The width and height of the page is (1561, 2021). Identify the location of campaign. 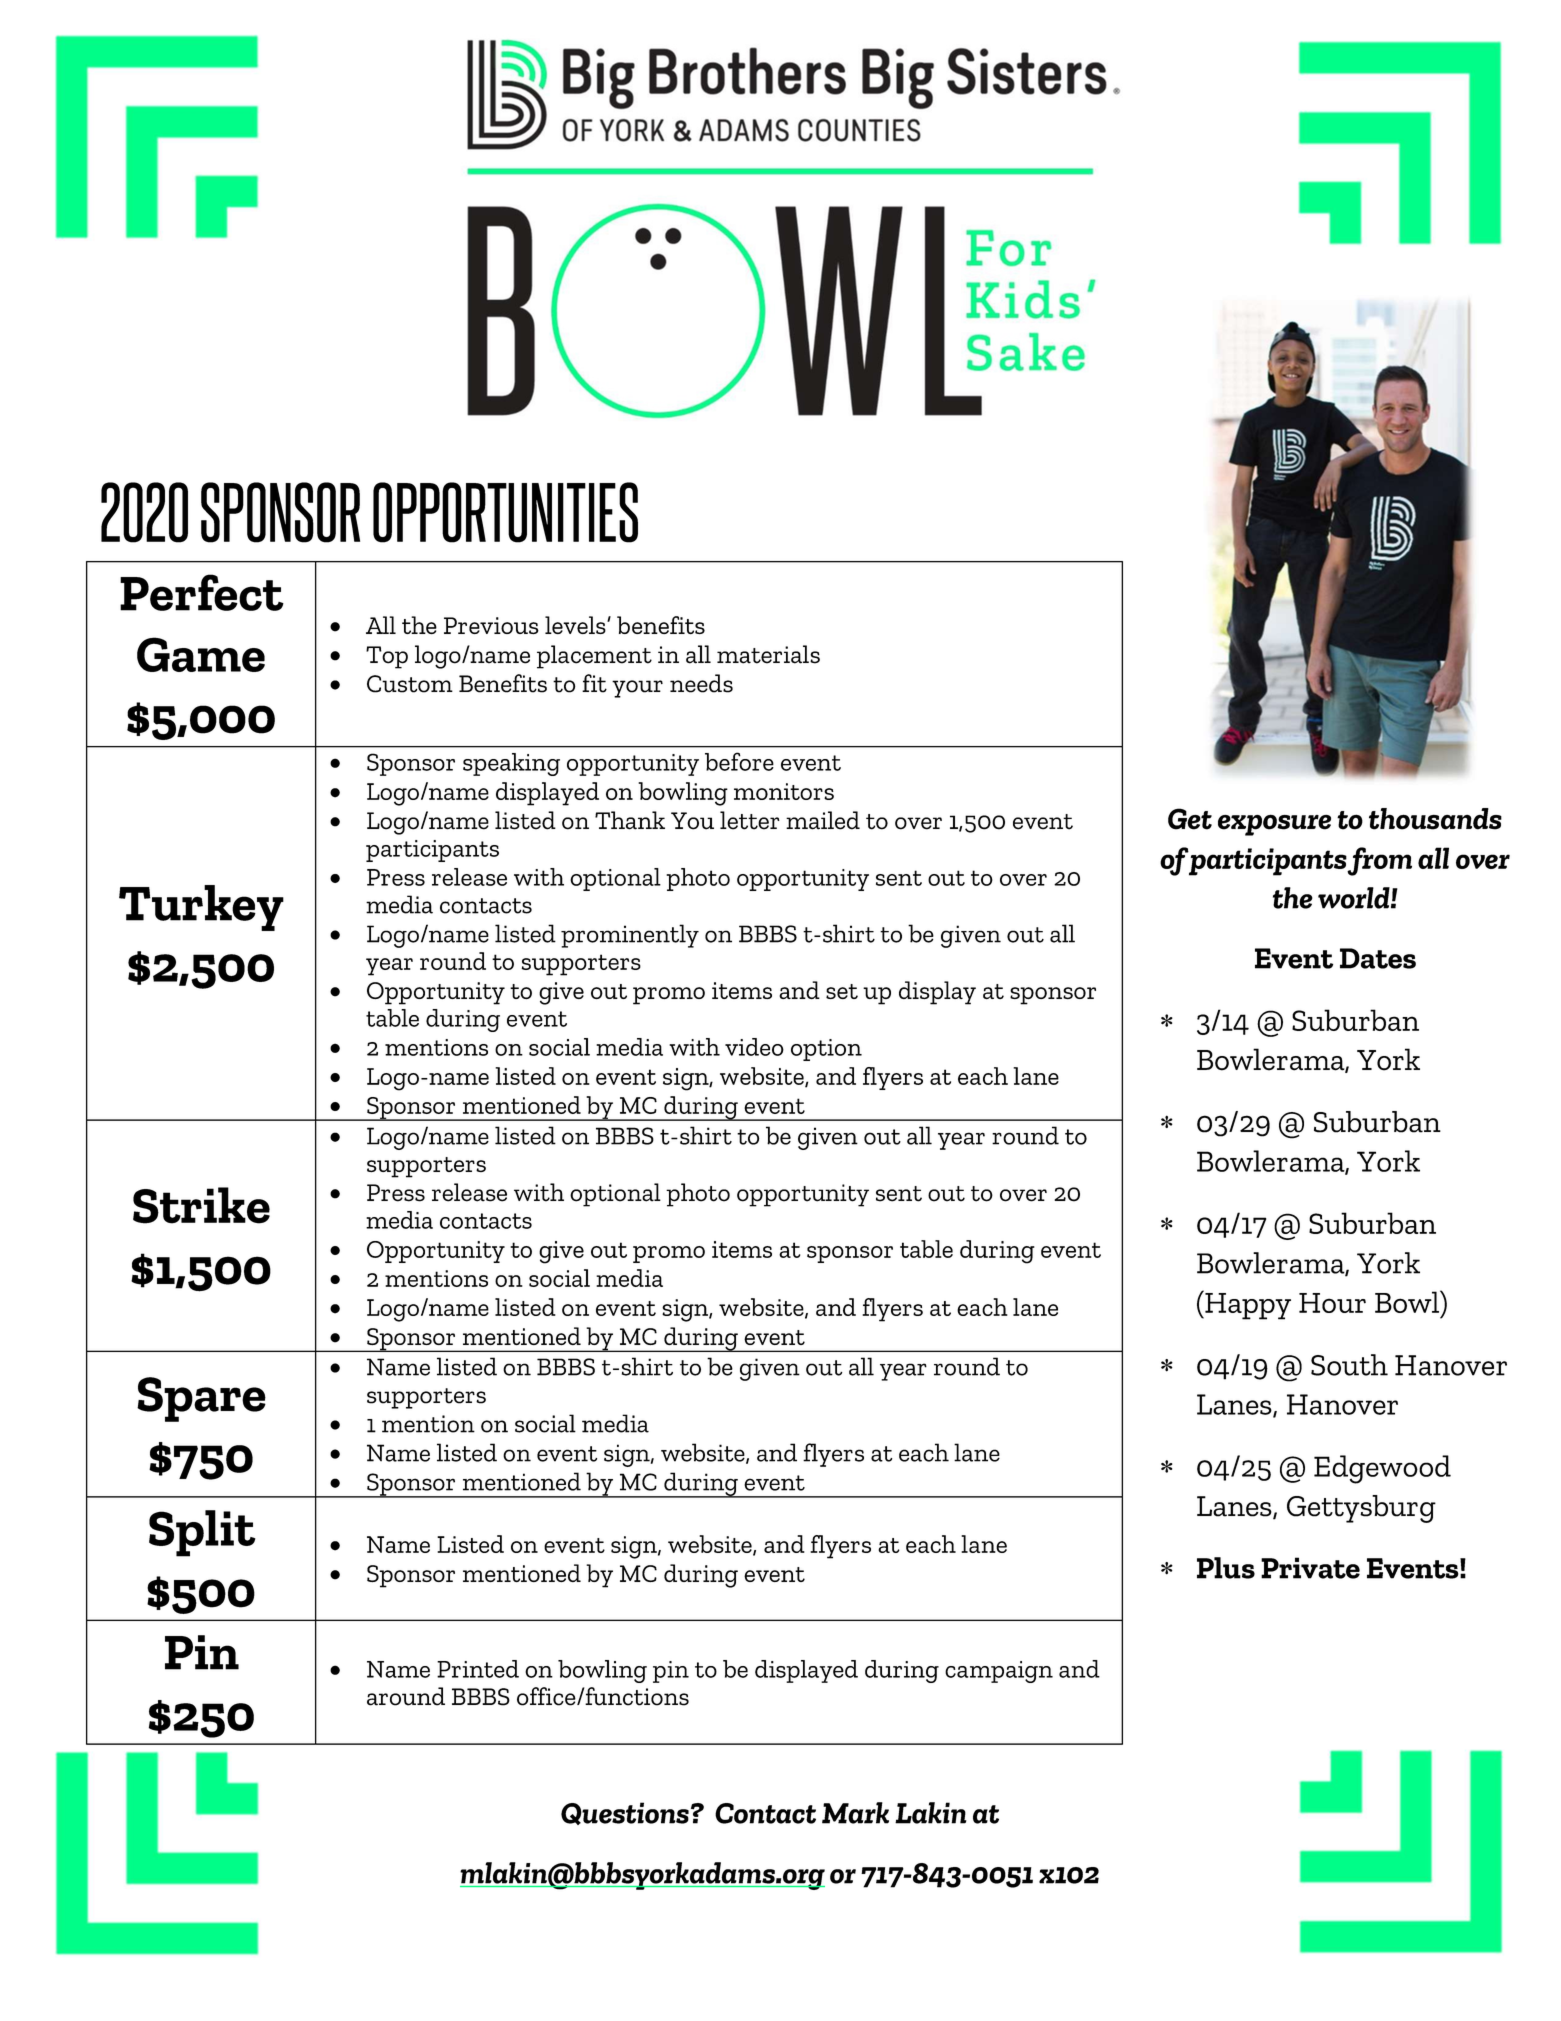
(999, 1672).
